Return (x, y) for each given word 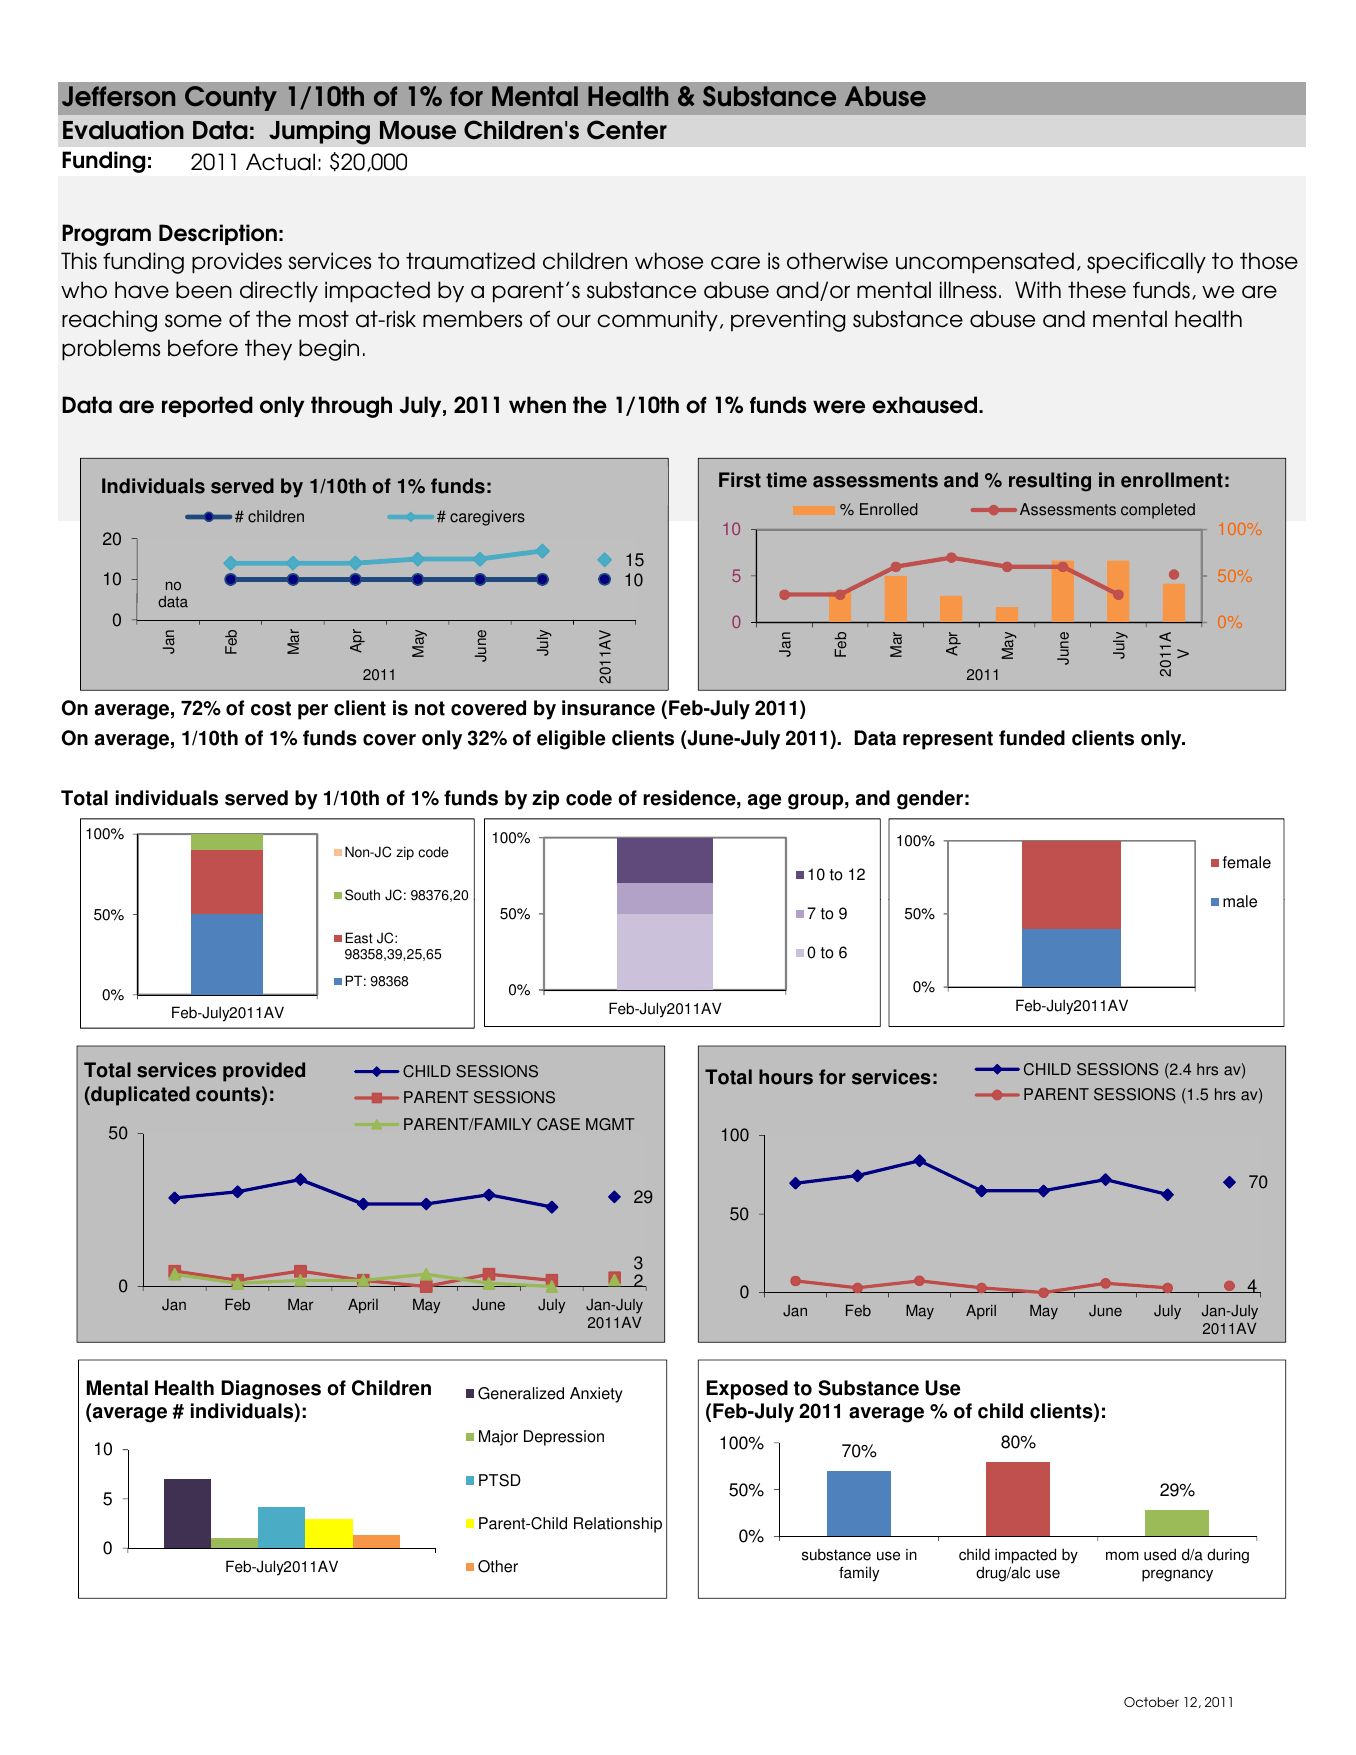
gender (930, 800)
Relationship (618, 1525)
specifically (1146, 263)
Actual (280, 162)
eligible (571, 740)
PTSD (500, 1480)
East (359, 938)
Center (627, 130)
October (1151, 1702)
